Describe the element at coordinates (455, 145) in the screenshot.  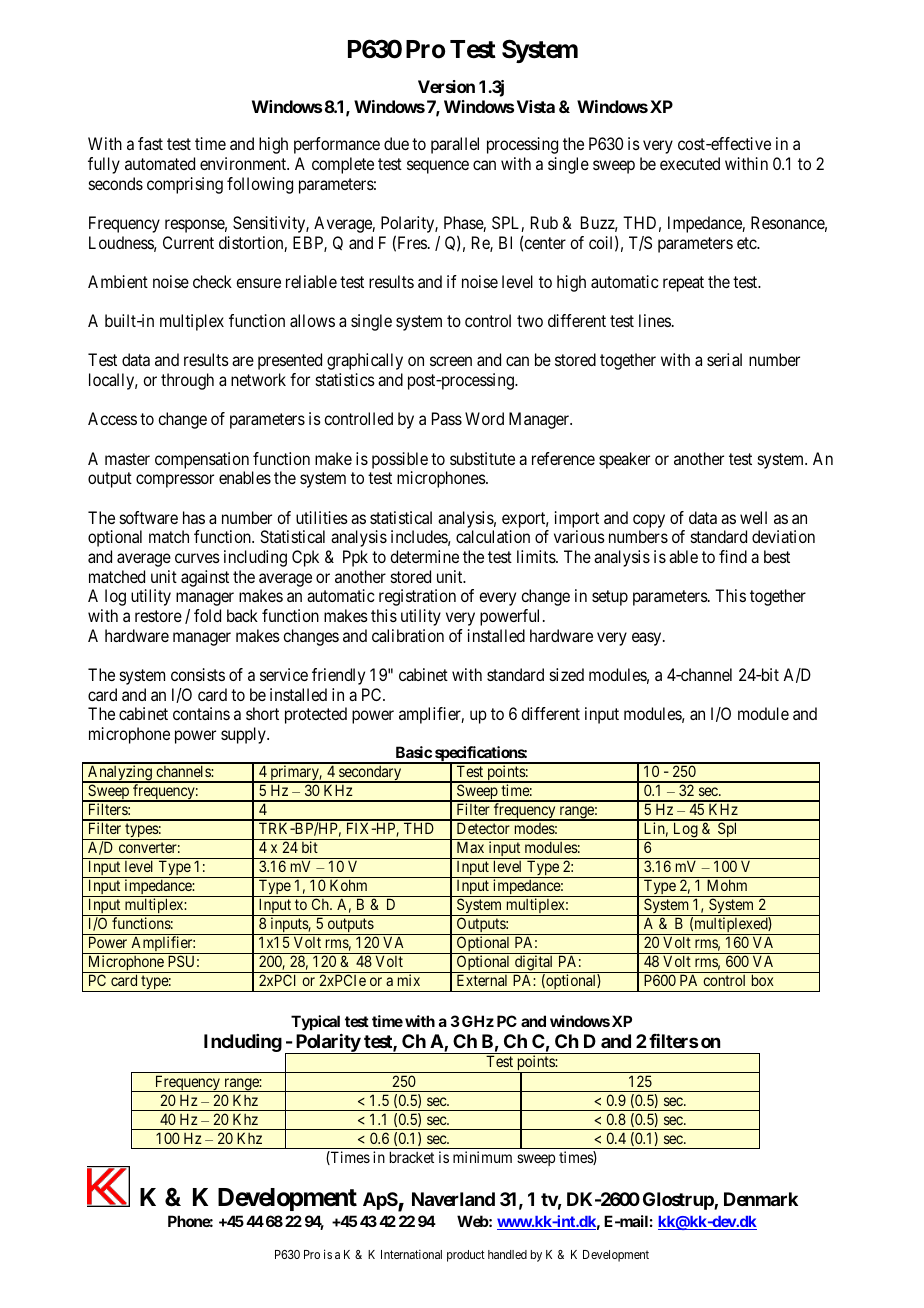
I see `parallel` at that location.
